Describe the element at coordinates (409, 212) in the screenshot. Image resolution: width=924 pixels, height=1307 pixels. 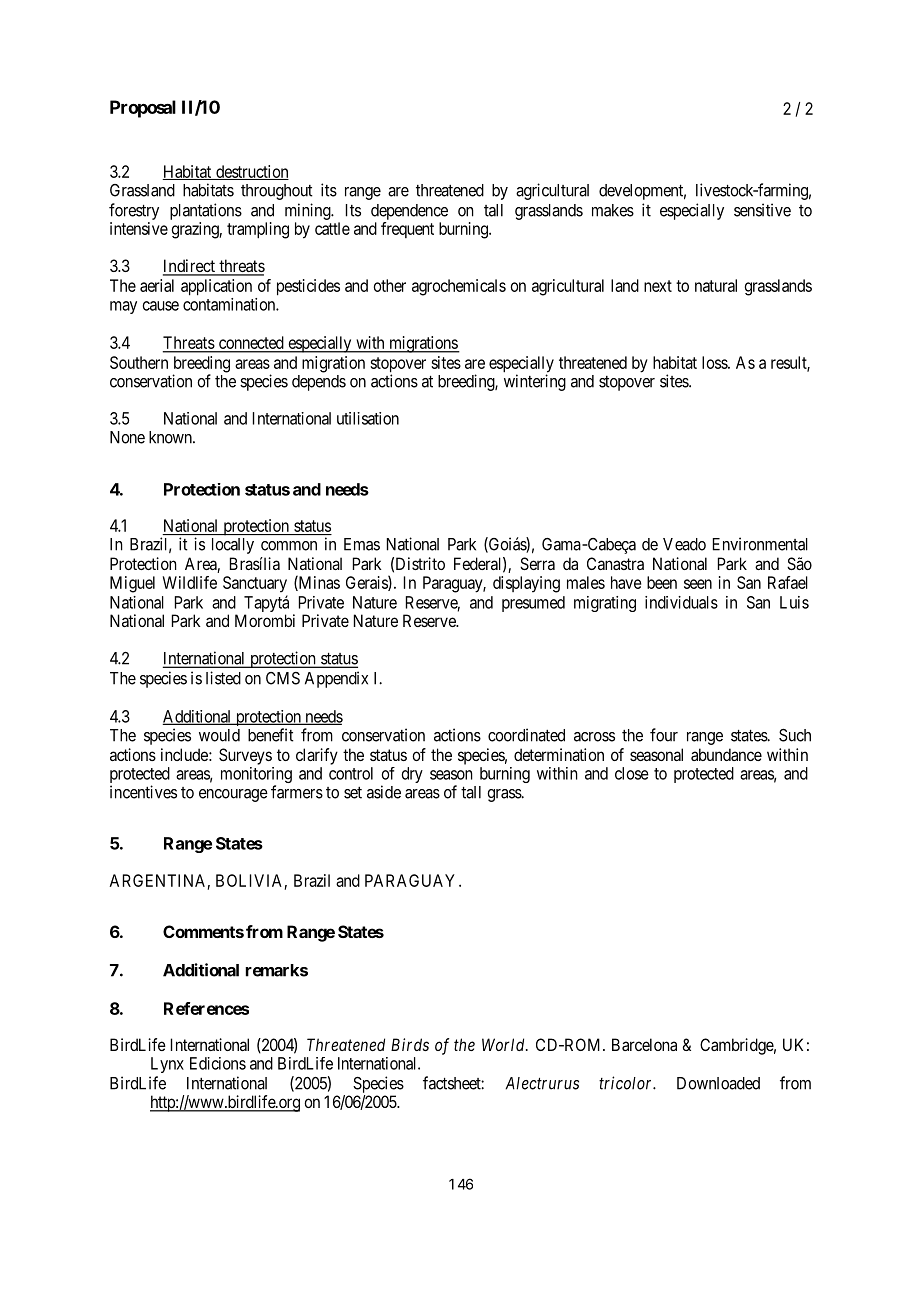
I see `dependence` at that location.
